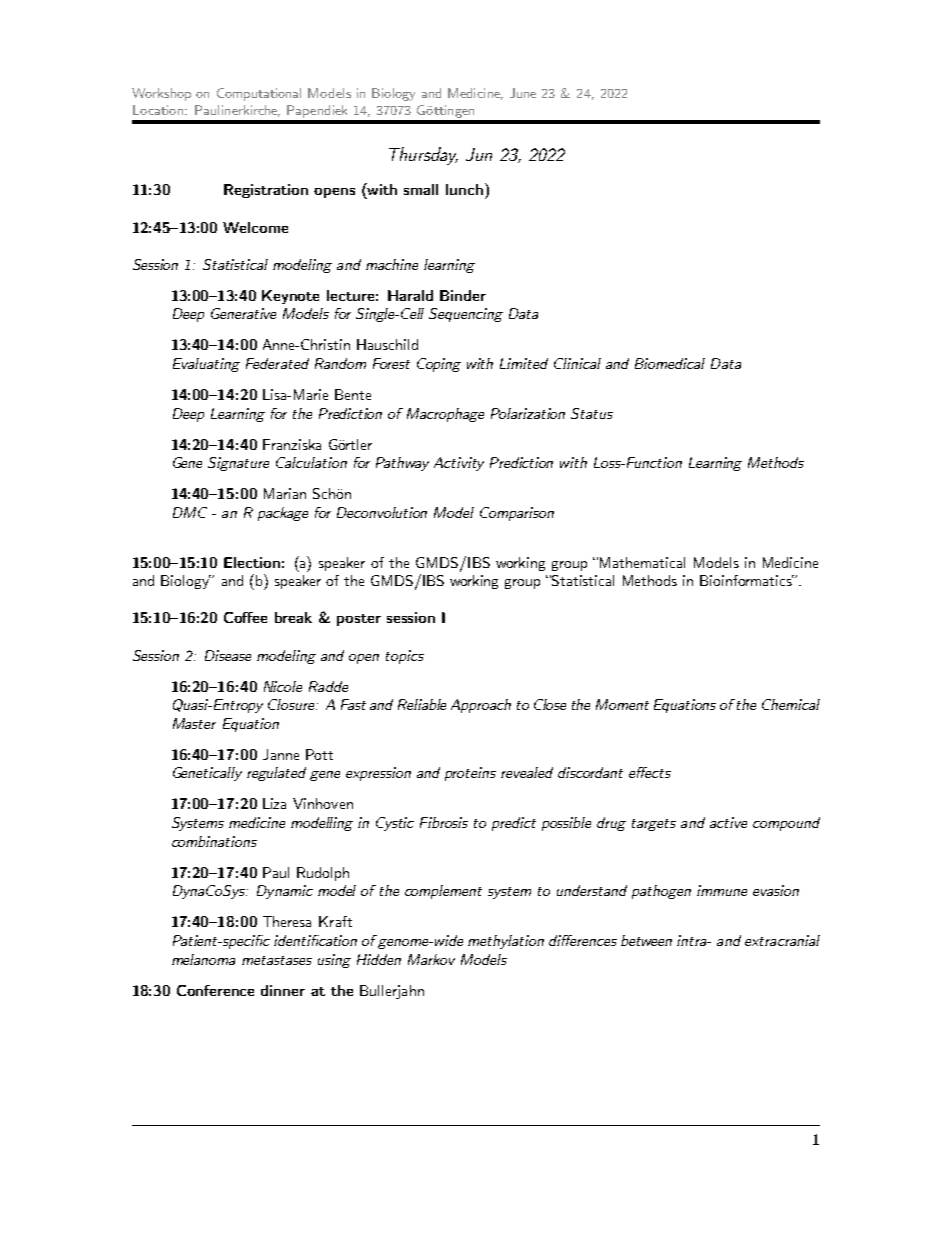  I want to click on melanoma, so click(203, 959).
